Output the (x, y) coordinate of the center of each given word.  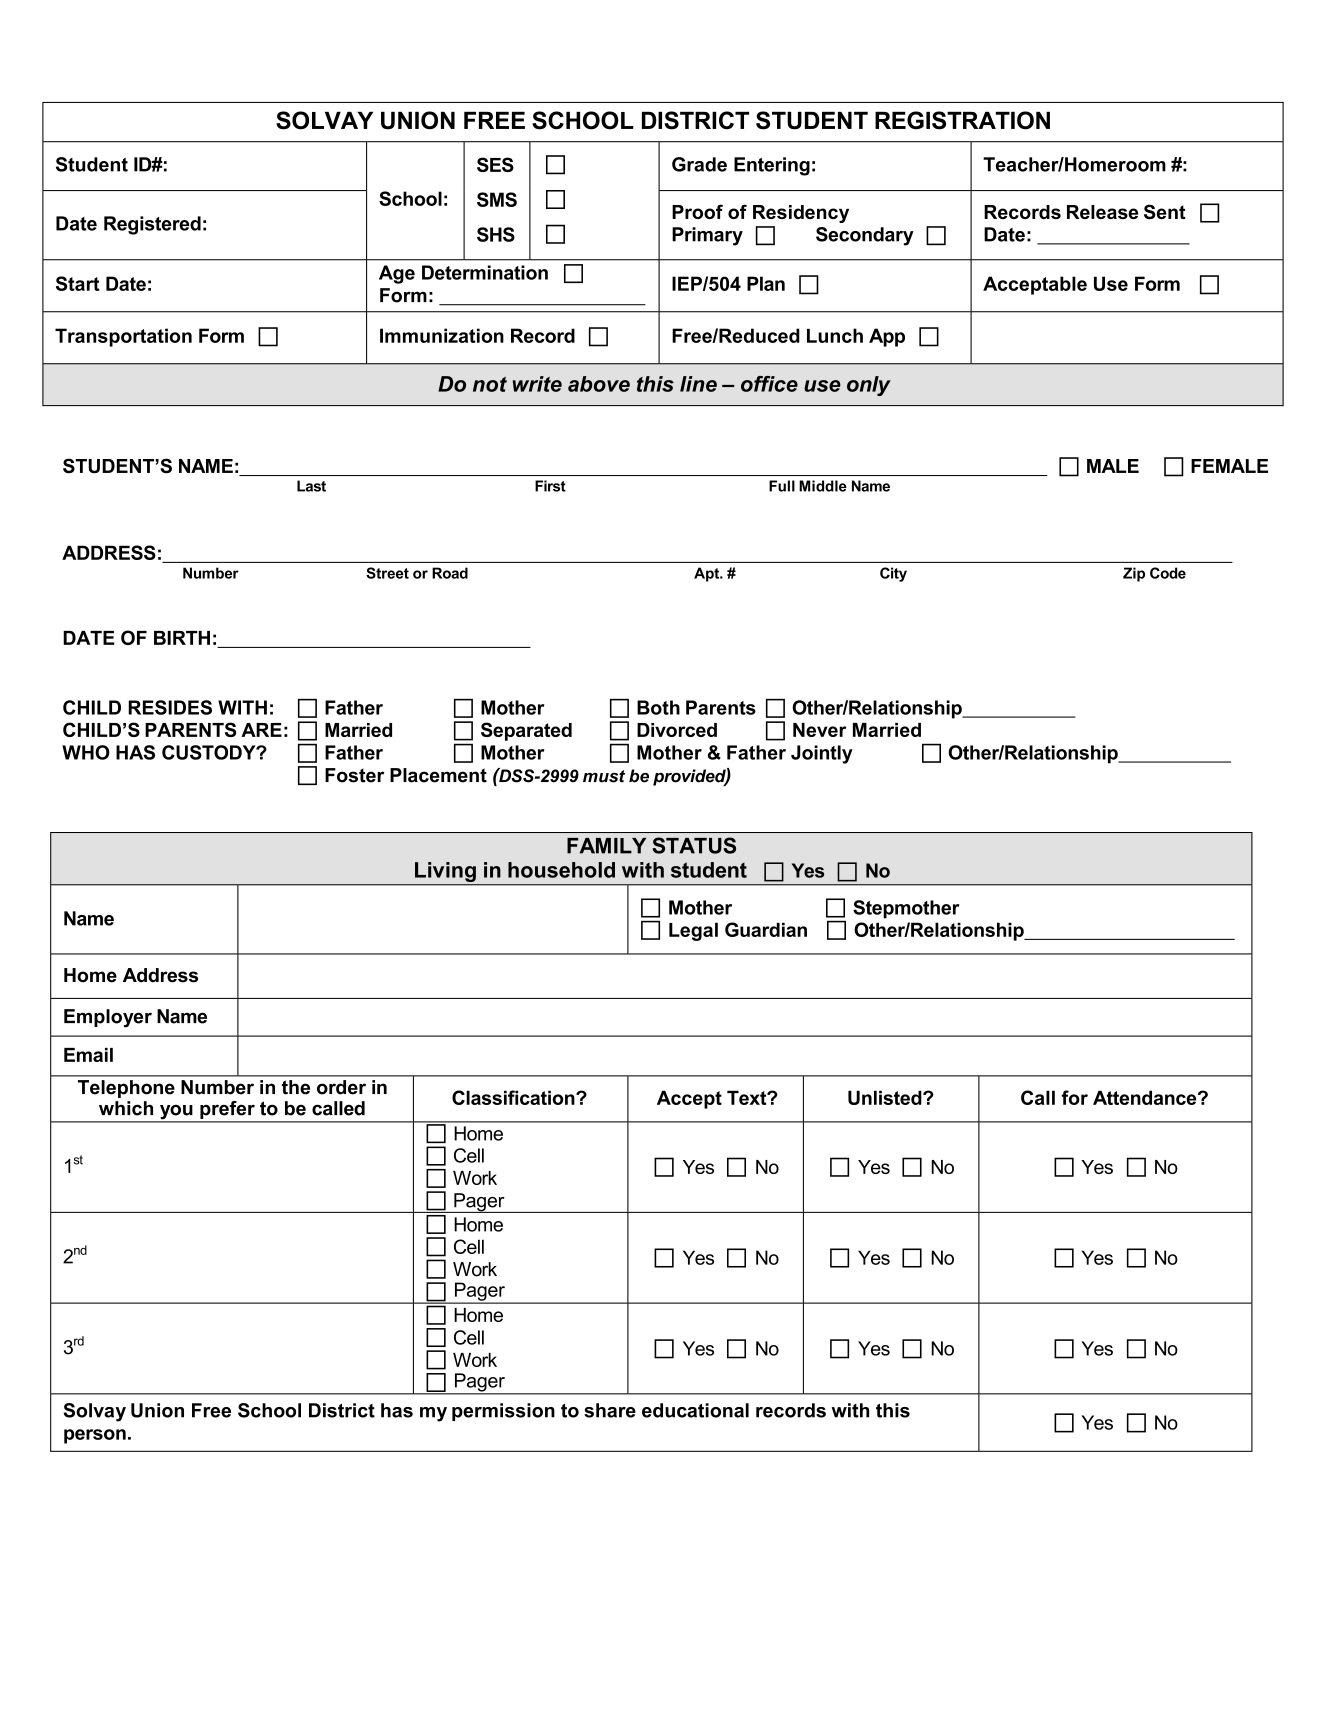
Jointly (822, 754)
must (604, 776)
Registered (152, 225)
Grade (699, 164)
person (95, 1436)
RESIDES (170, 707)
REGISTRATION (962, 120)
